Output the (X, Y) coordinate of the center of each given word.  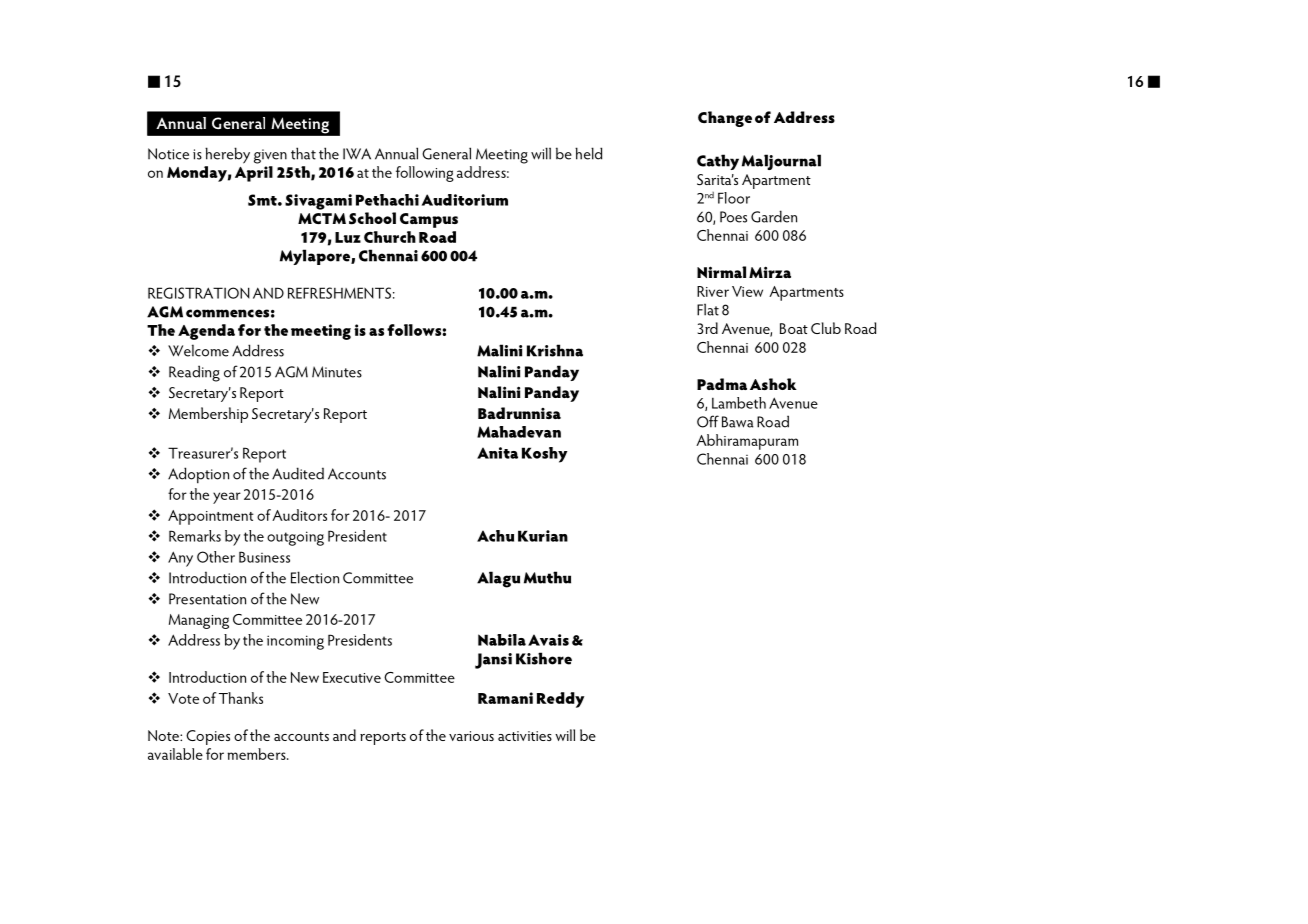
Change (725, 119)
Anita (497, 453)
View (747, 291)
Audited (298, 473)
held (588, 153)
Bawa (738, 422)
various (471, 736)
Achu (495, 536)
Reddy (560, 700)
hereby (227, 155)
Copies (208, 737)
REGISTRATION (199, 293)
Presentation (207, 599)
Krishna (555, 350)
